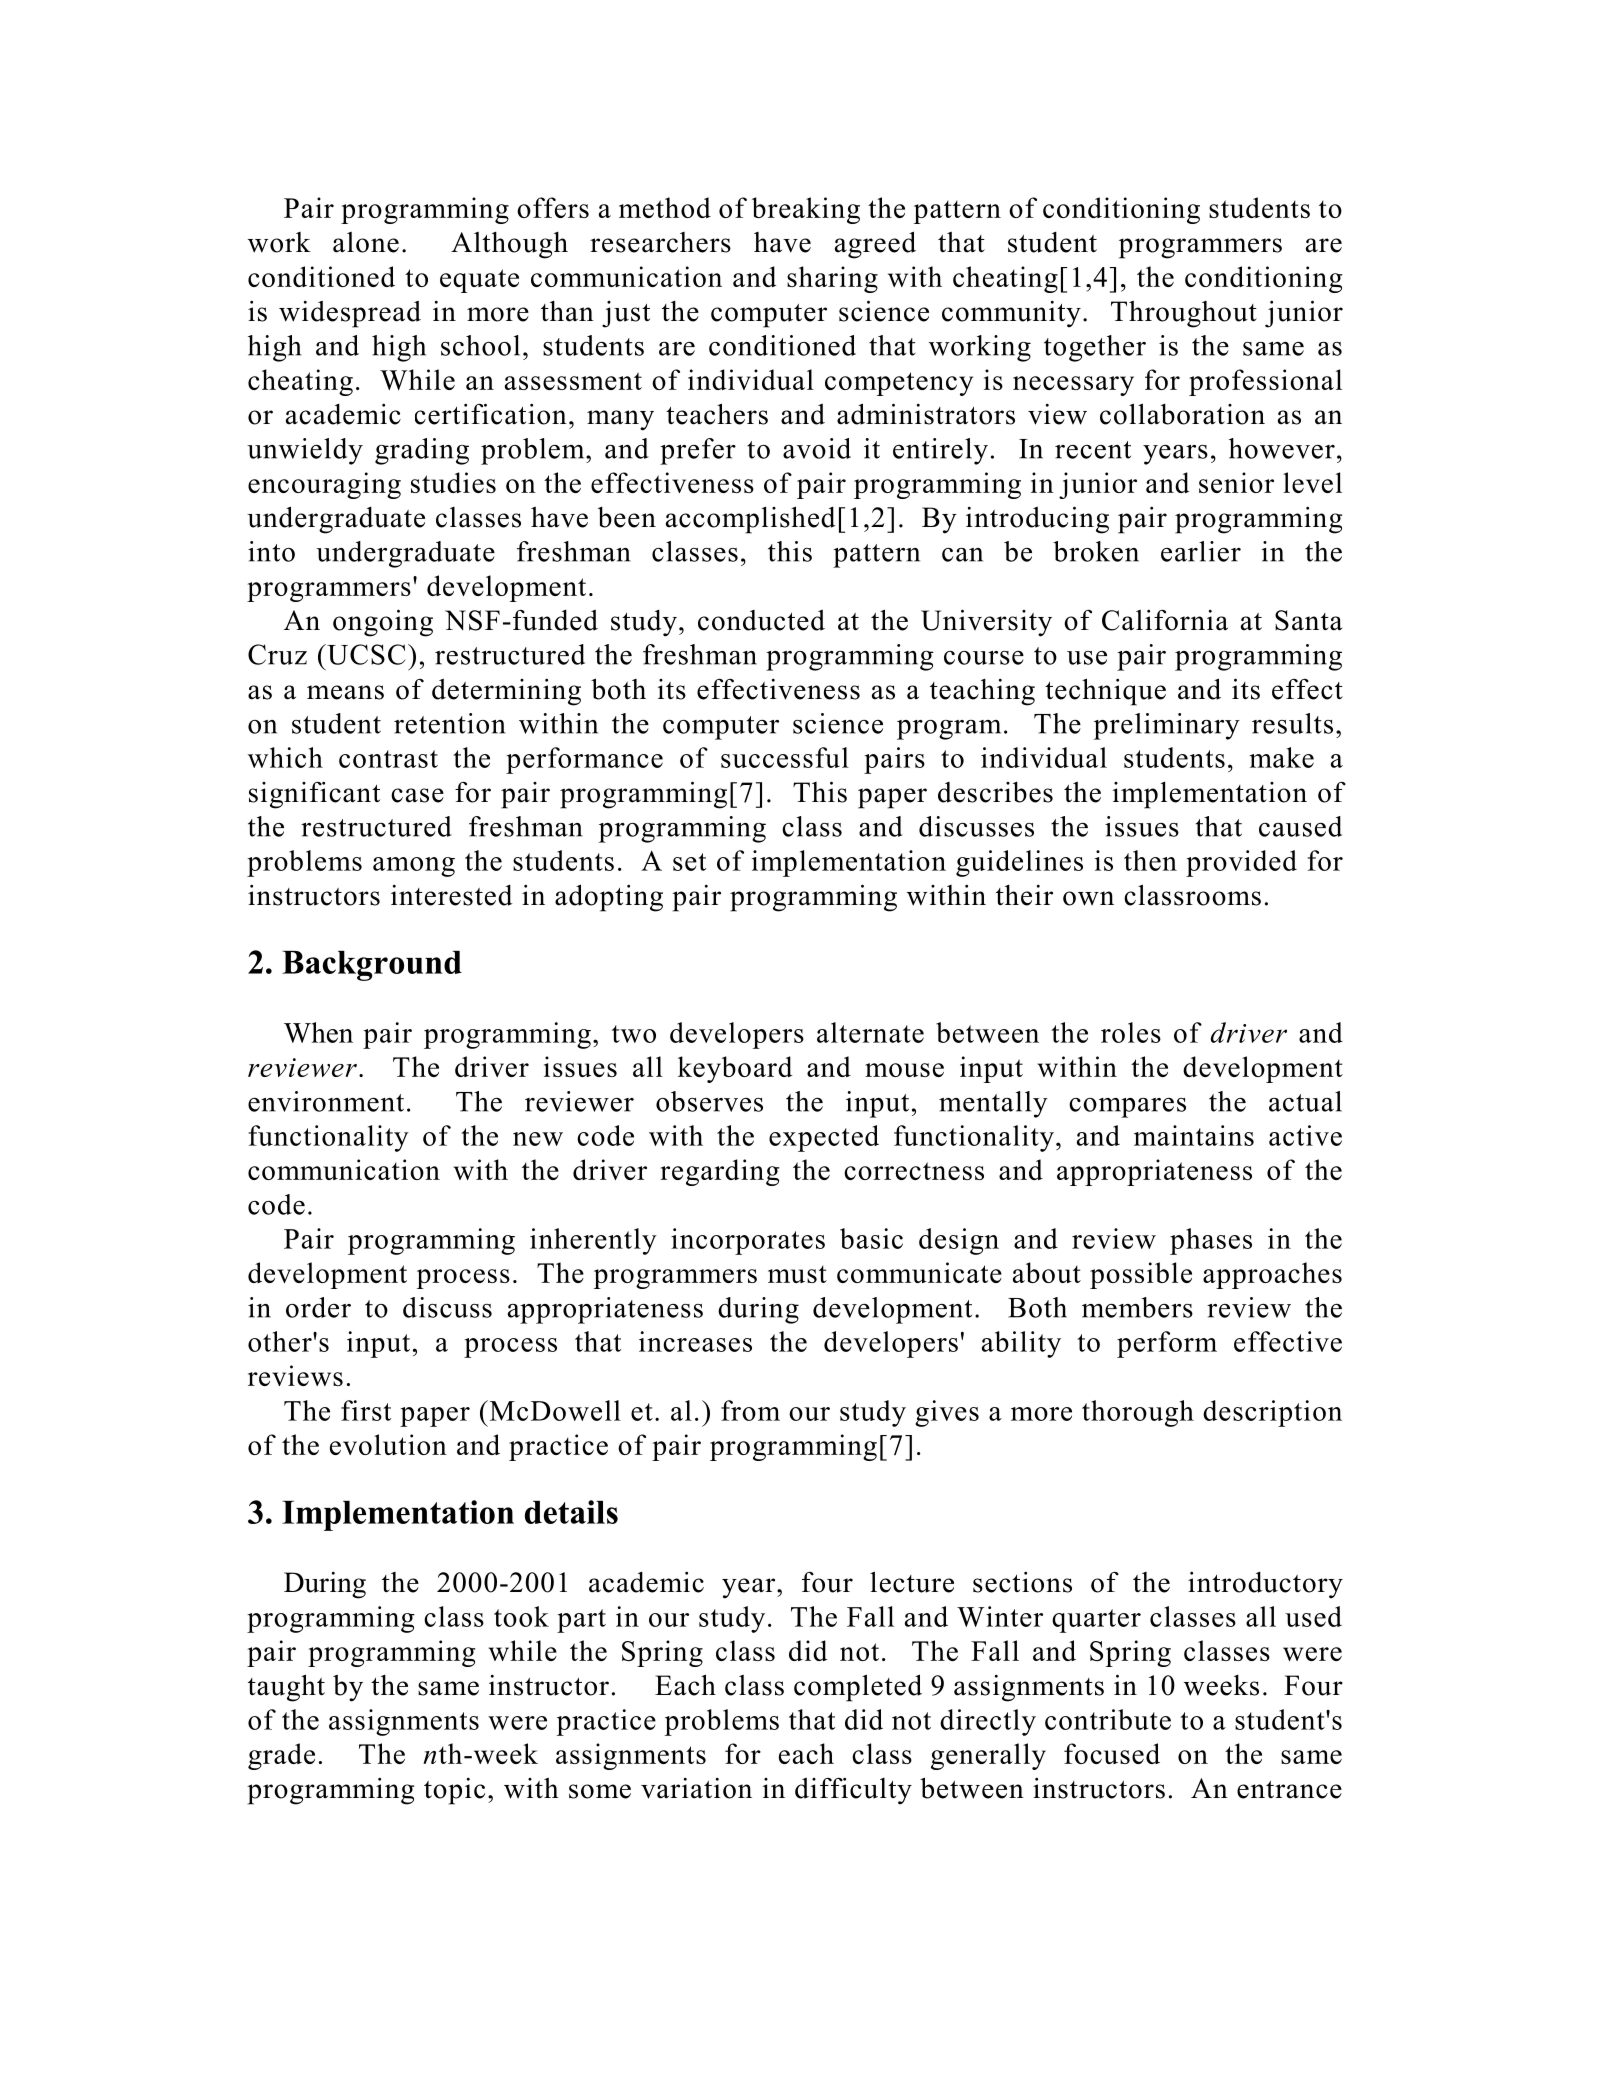 The image size is (1617, 2093). Describe the element at coordinates (383, 623) in the document. I see `ongoing` at that location.
